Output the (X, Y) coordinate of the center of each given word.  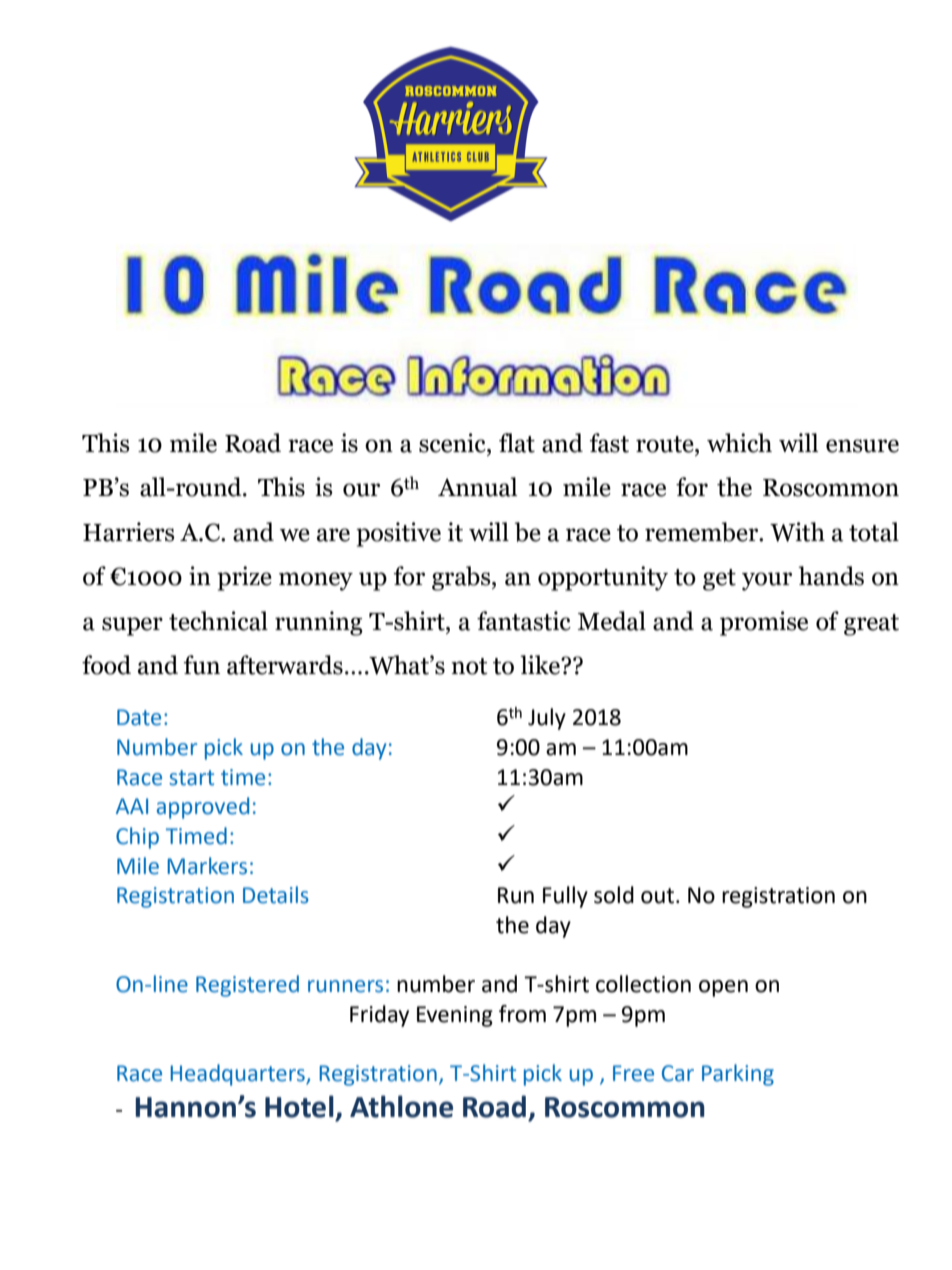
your (767, 581)
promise (764, 623)
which (739, 443)
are (333, 535)
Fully (565, 897)
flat (517, 443)
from (522, 1014)
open (723, 988)
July (547, 719)
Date (139, 717)
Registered (247, 986)
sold (614, 895)
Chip (137, 838)
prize (244, 578)
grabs (462, 578)
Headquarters (238, 1075)
